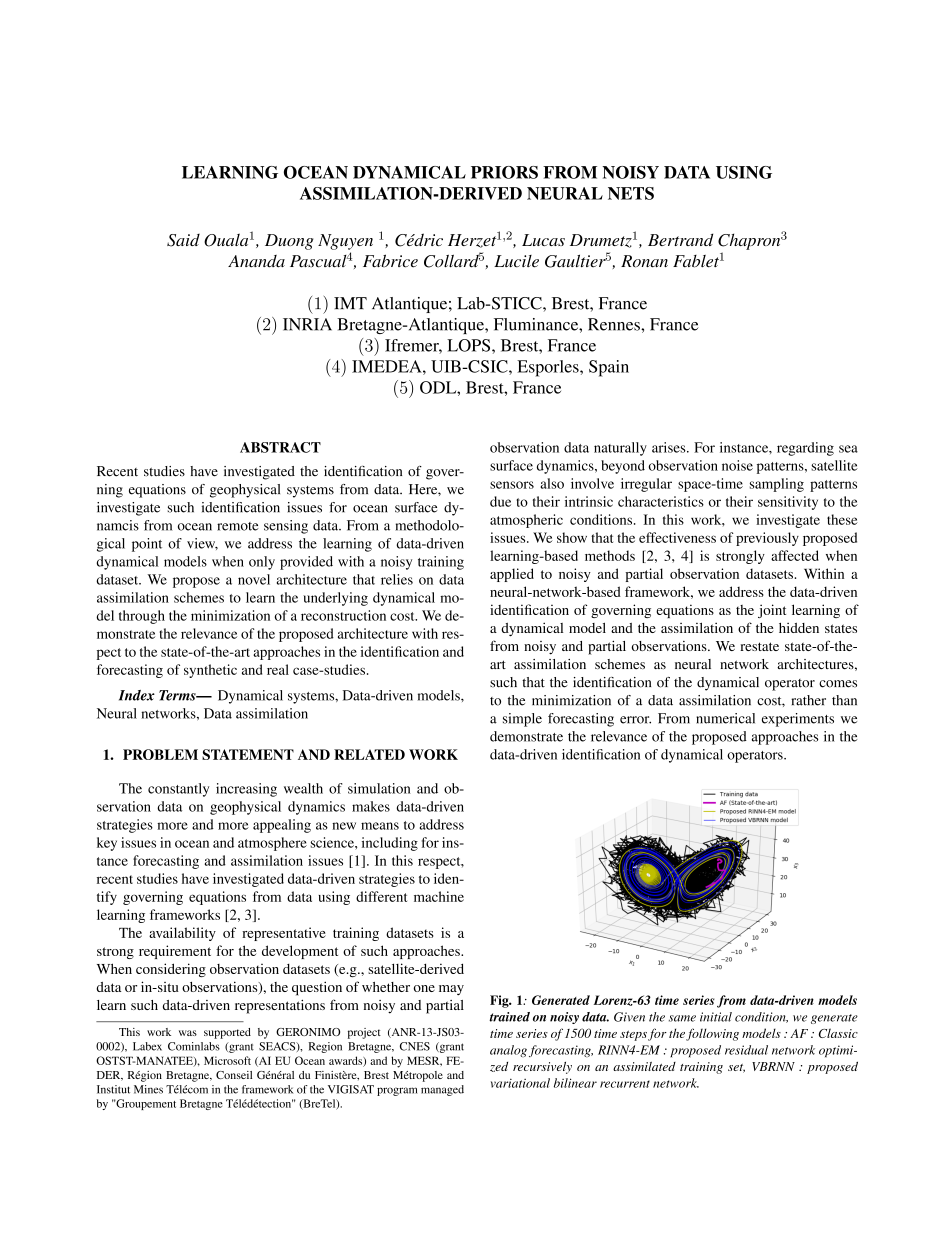 Image resolution: width=952 pixels, height=1233 pixels. Describe the element at coordinates (680, 239) in the image. I see `Bertrand` at that location.
